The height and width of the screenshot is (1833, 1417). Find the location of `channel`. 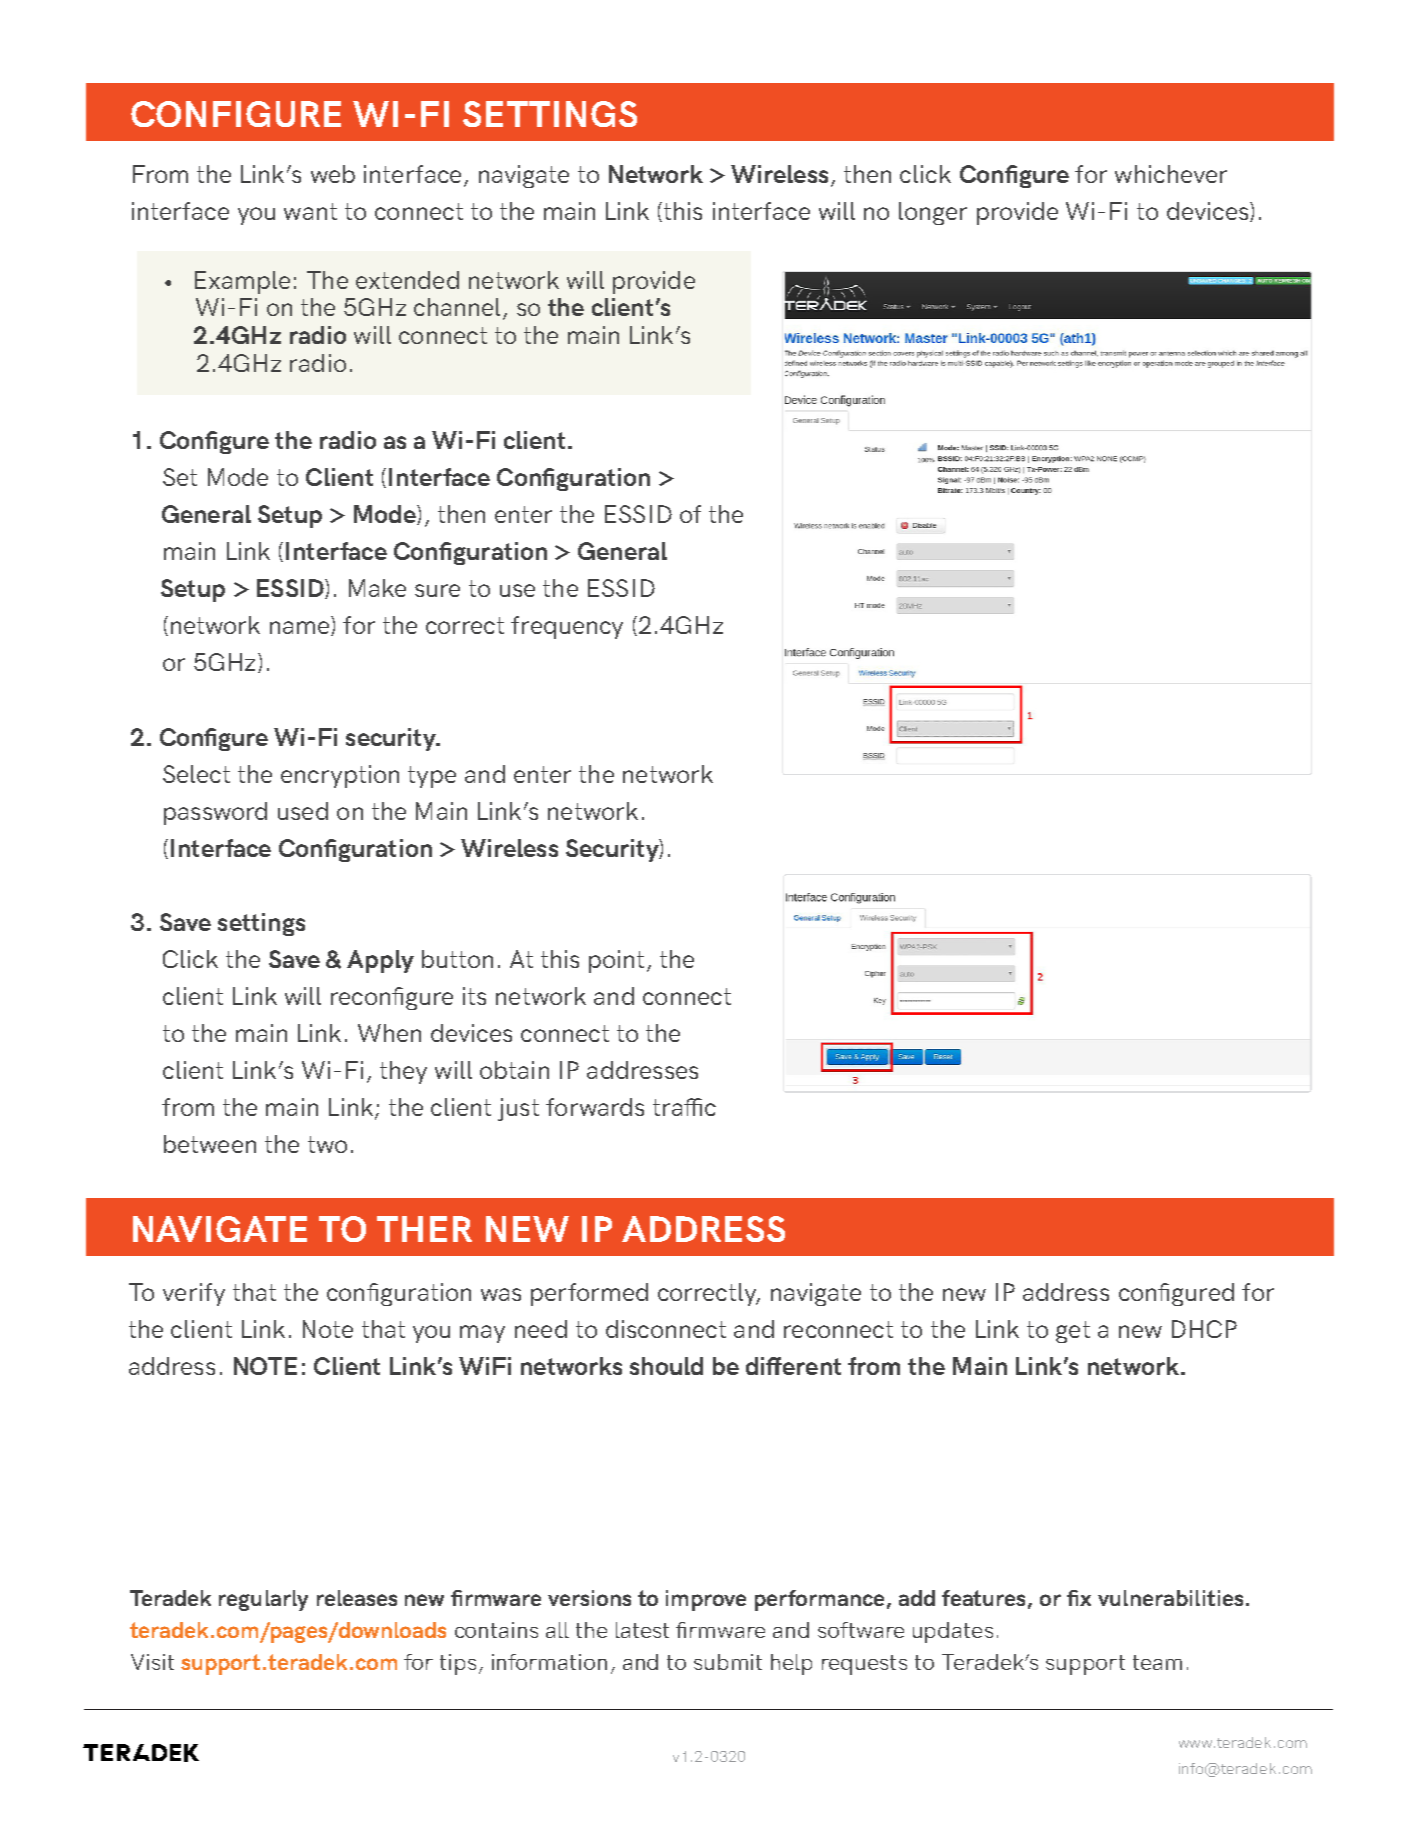

channel is located at coordinates (457, 307).
